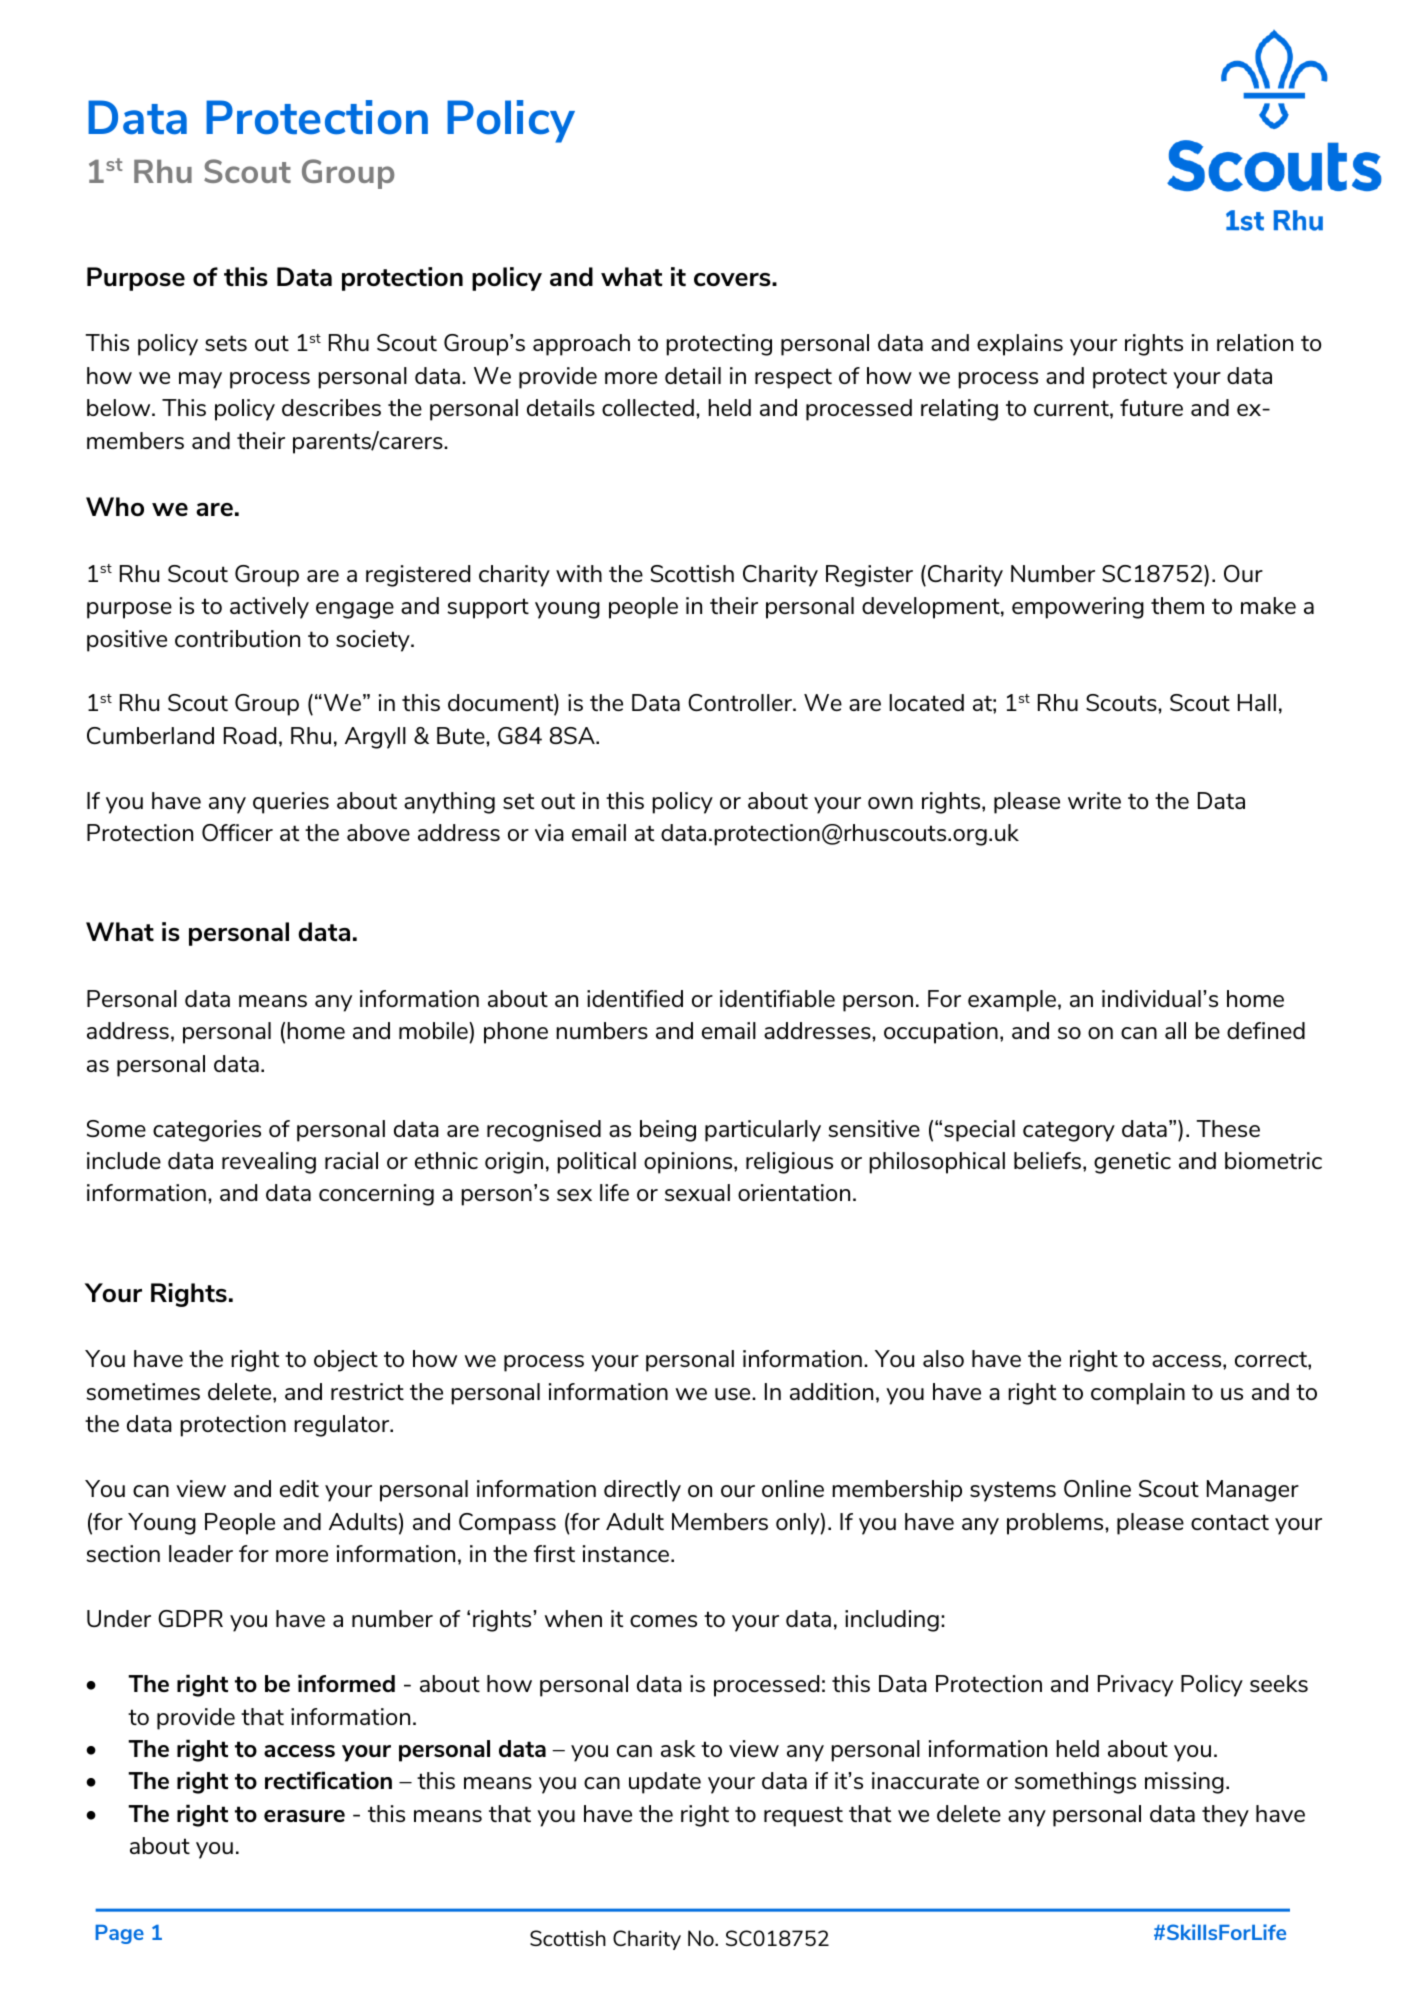 Image resolution: width=1416 pixels, height=2004 pixels. What do you see at coordinates (269, 1163) in the screenshot?
I see `revealing` at bounding box center [269, 1163].
